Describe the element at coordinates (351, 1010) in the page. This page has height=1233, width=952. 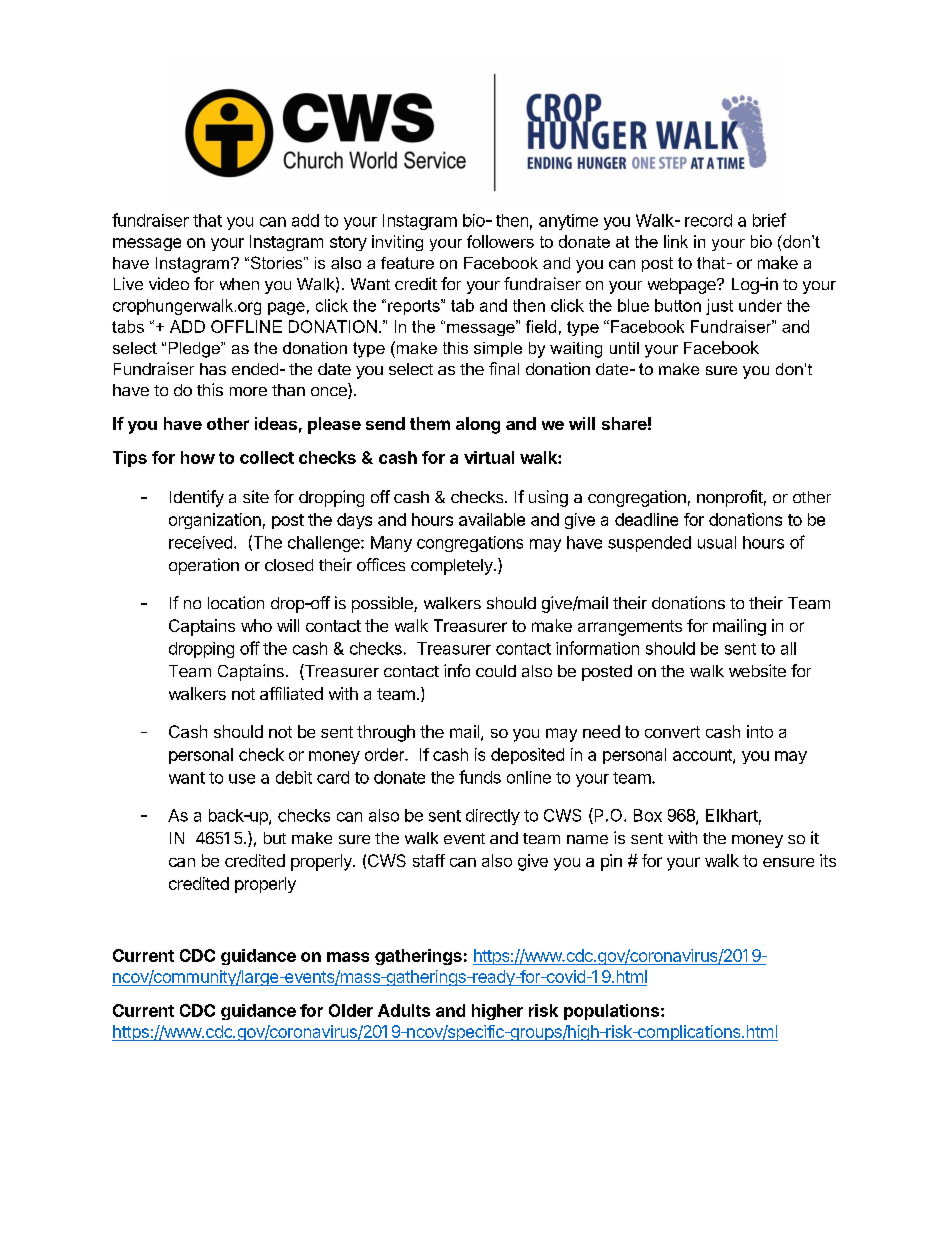
I see `Older` at that location.
